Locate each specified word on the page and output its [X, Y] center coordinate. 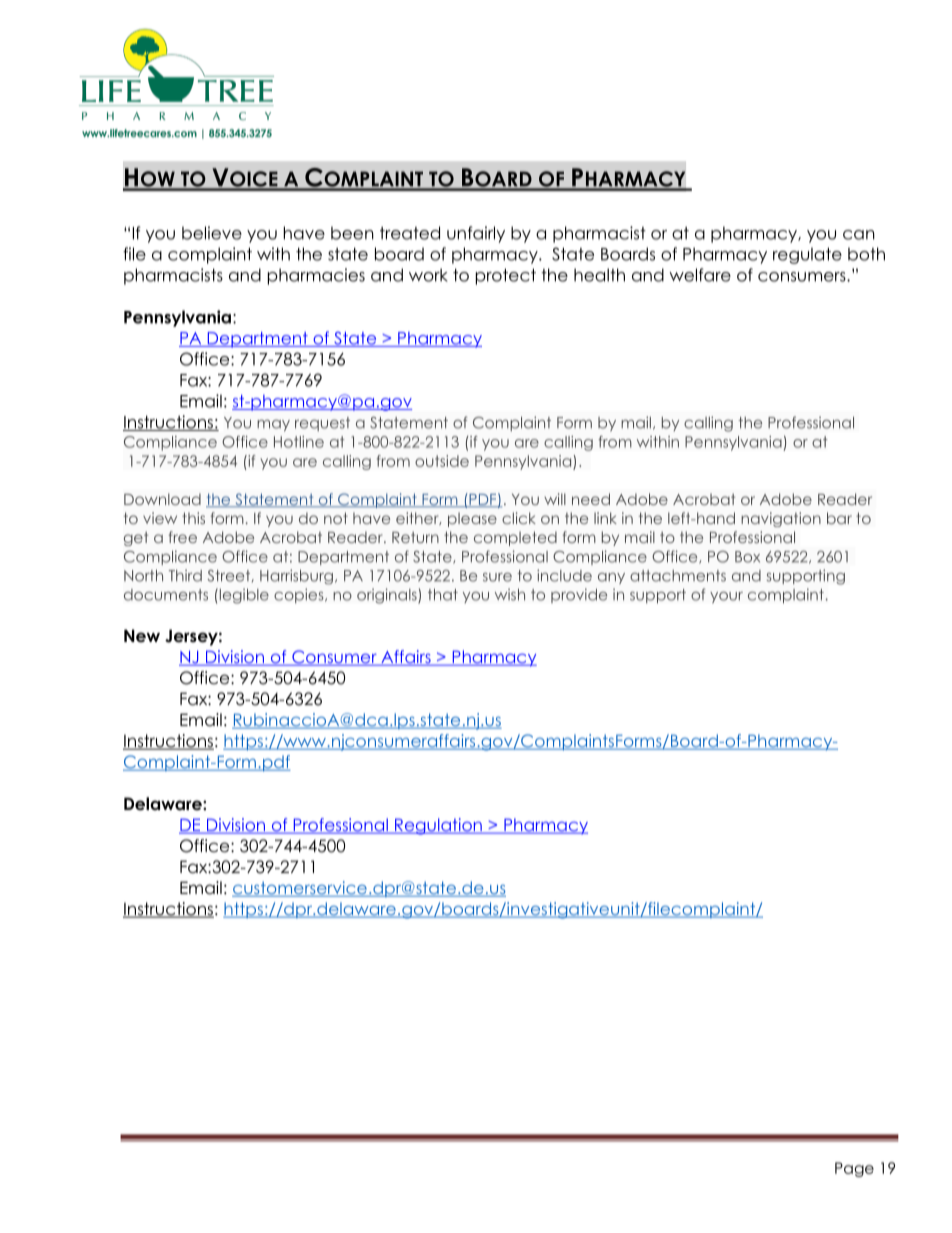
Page [854, 1169]
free [183, 537]
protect [506, 276]
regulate [807, 255]
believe [212, 233]
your [726, 597]
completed [515, 538]
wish [510, 595]
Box [747, 557]
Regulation [438, 826]
